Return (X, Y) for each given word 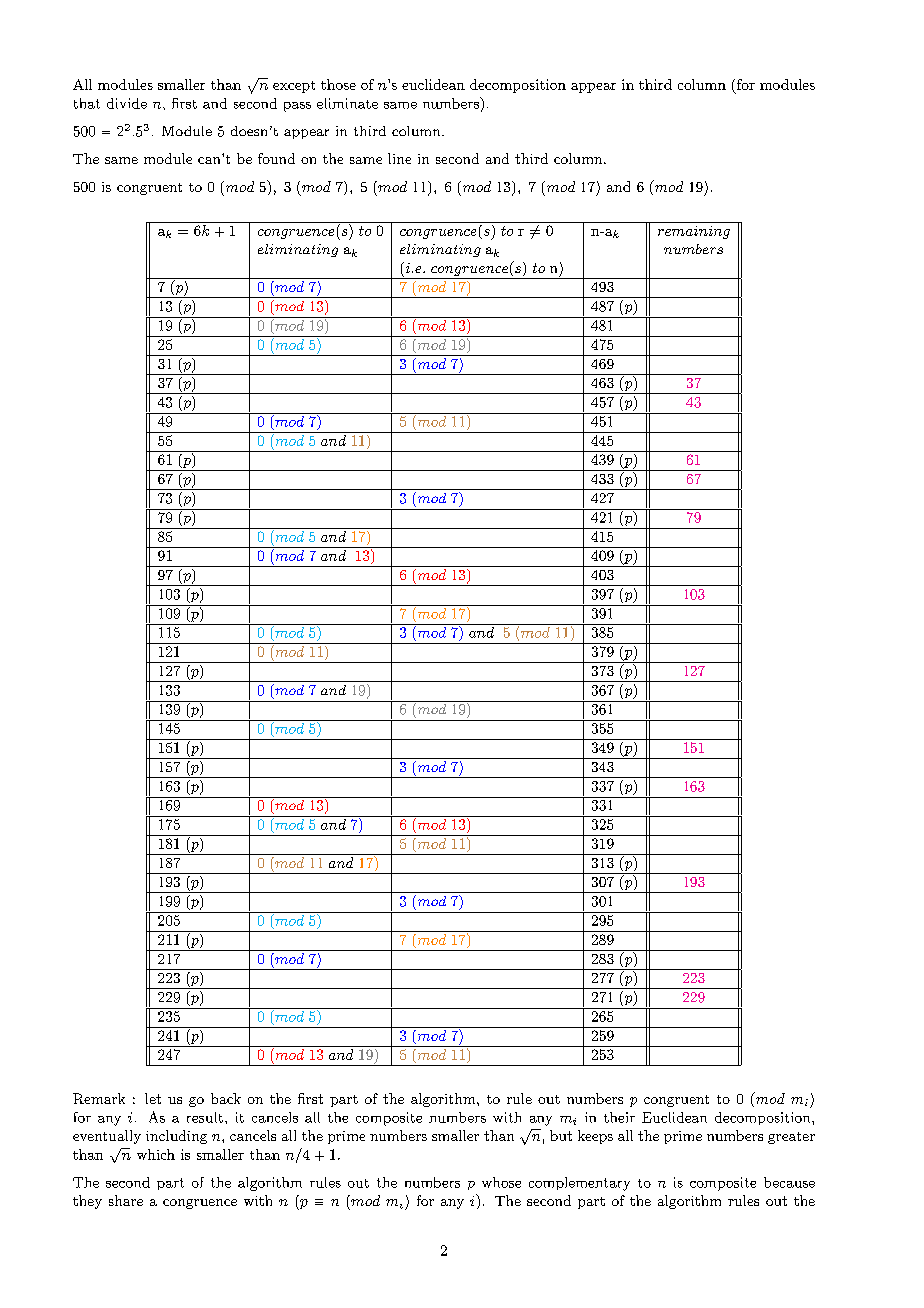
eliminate (347, 103)
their (619, 1117)
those (338, 84)
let (153, 1098)
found (276, 158)
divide (127, 103)
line (399, 158)
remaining (694, 232)
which (156, 1154)
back (226, 1098)
